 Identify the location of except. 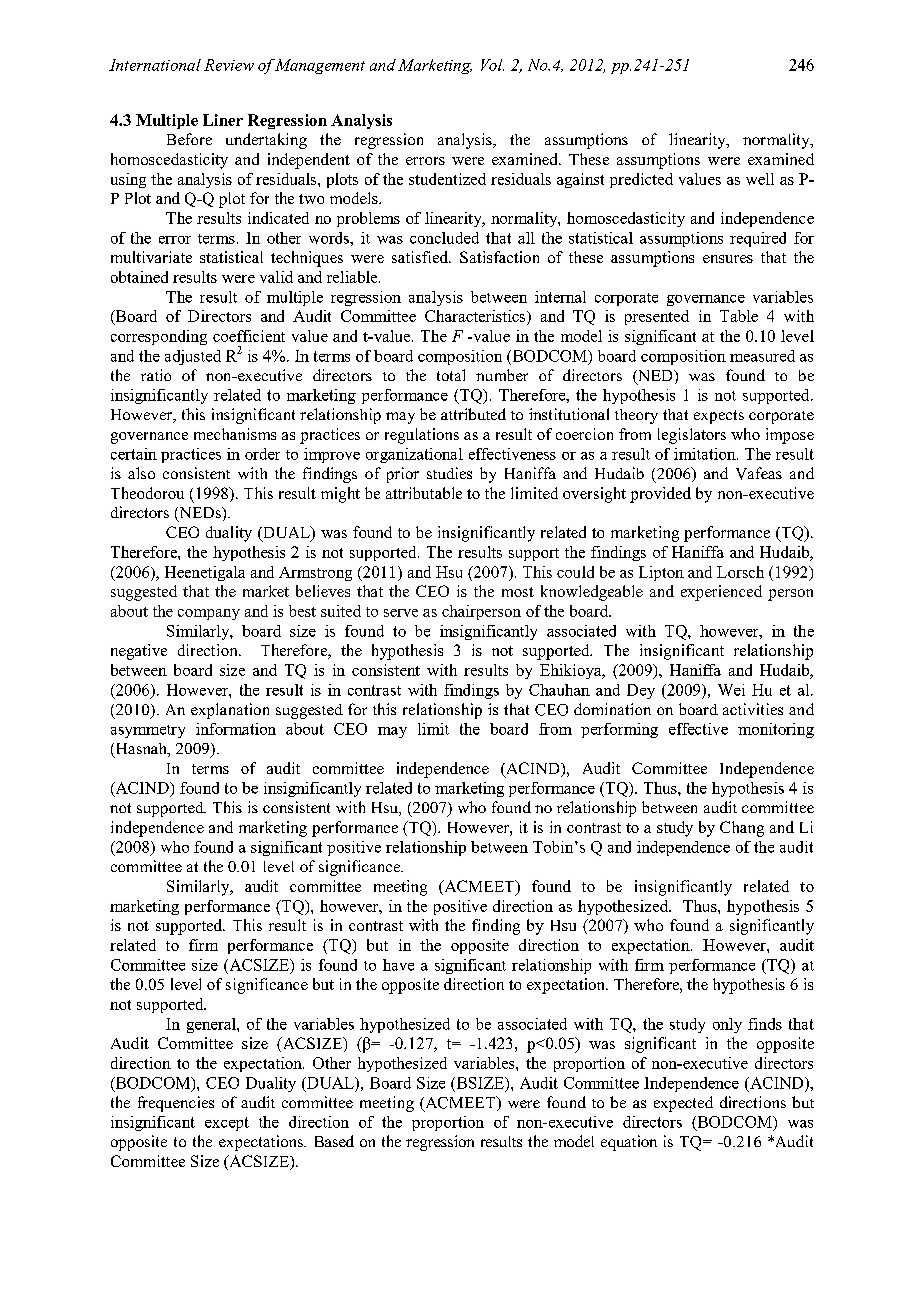
(227, 1124).
